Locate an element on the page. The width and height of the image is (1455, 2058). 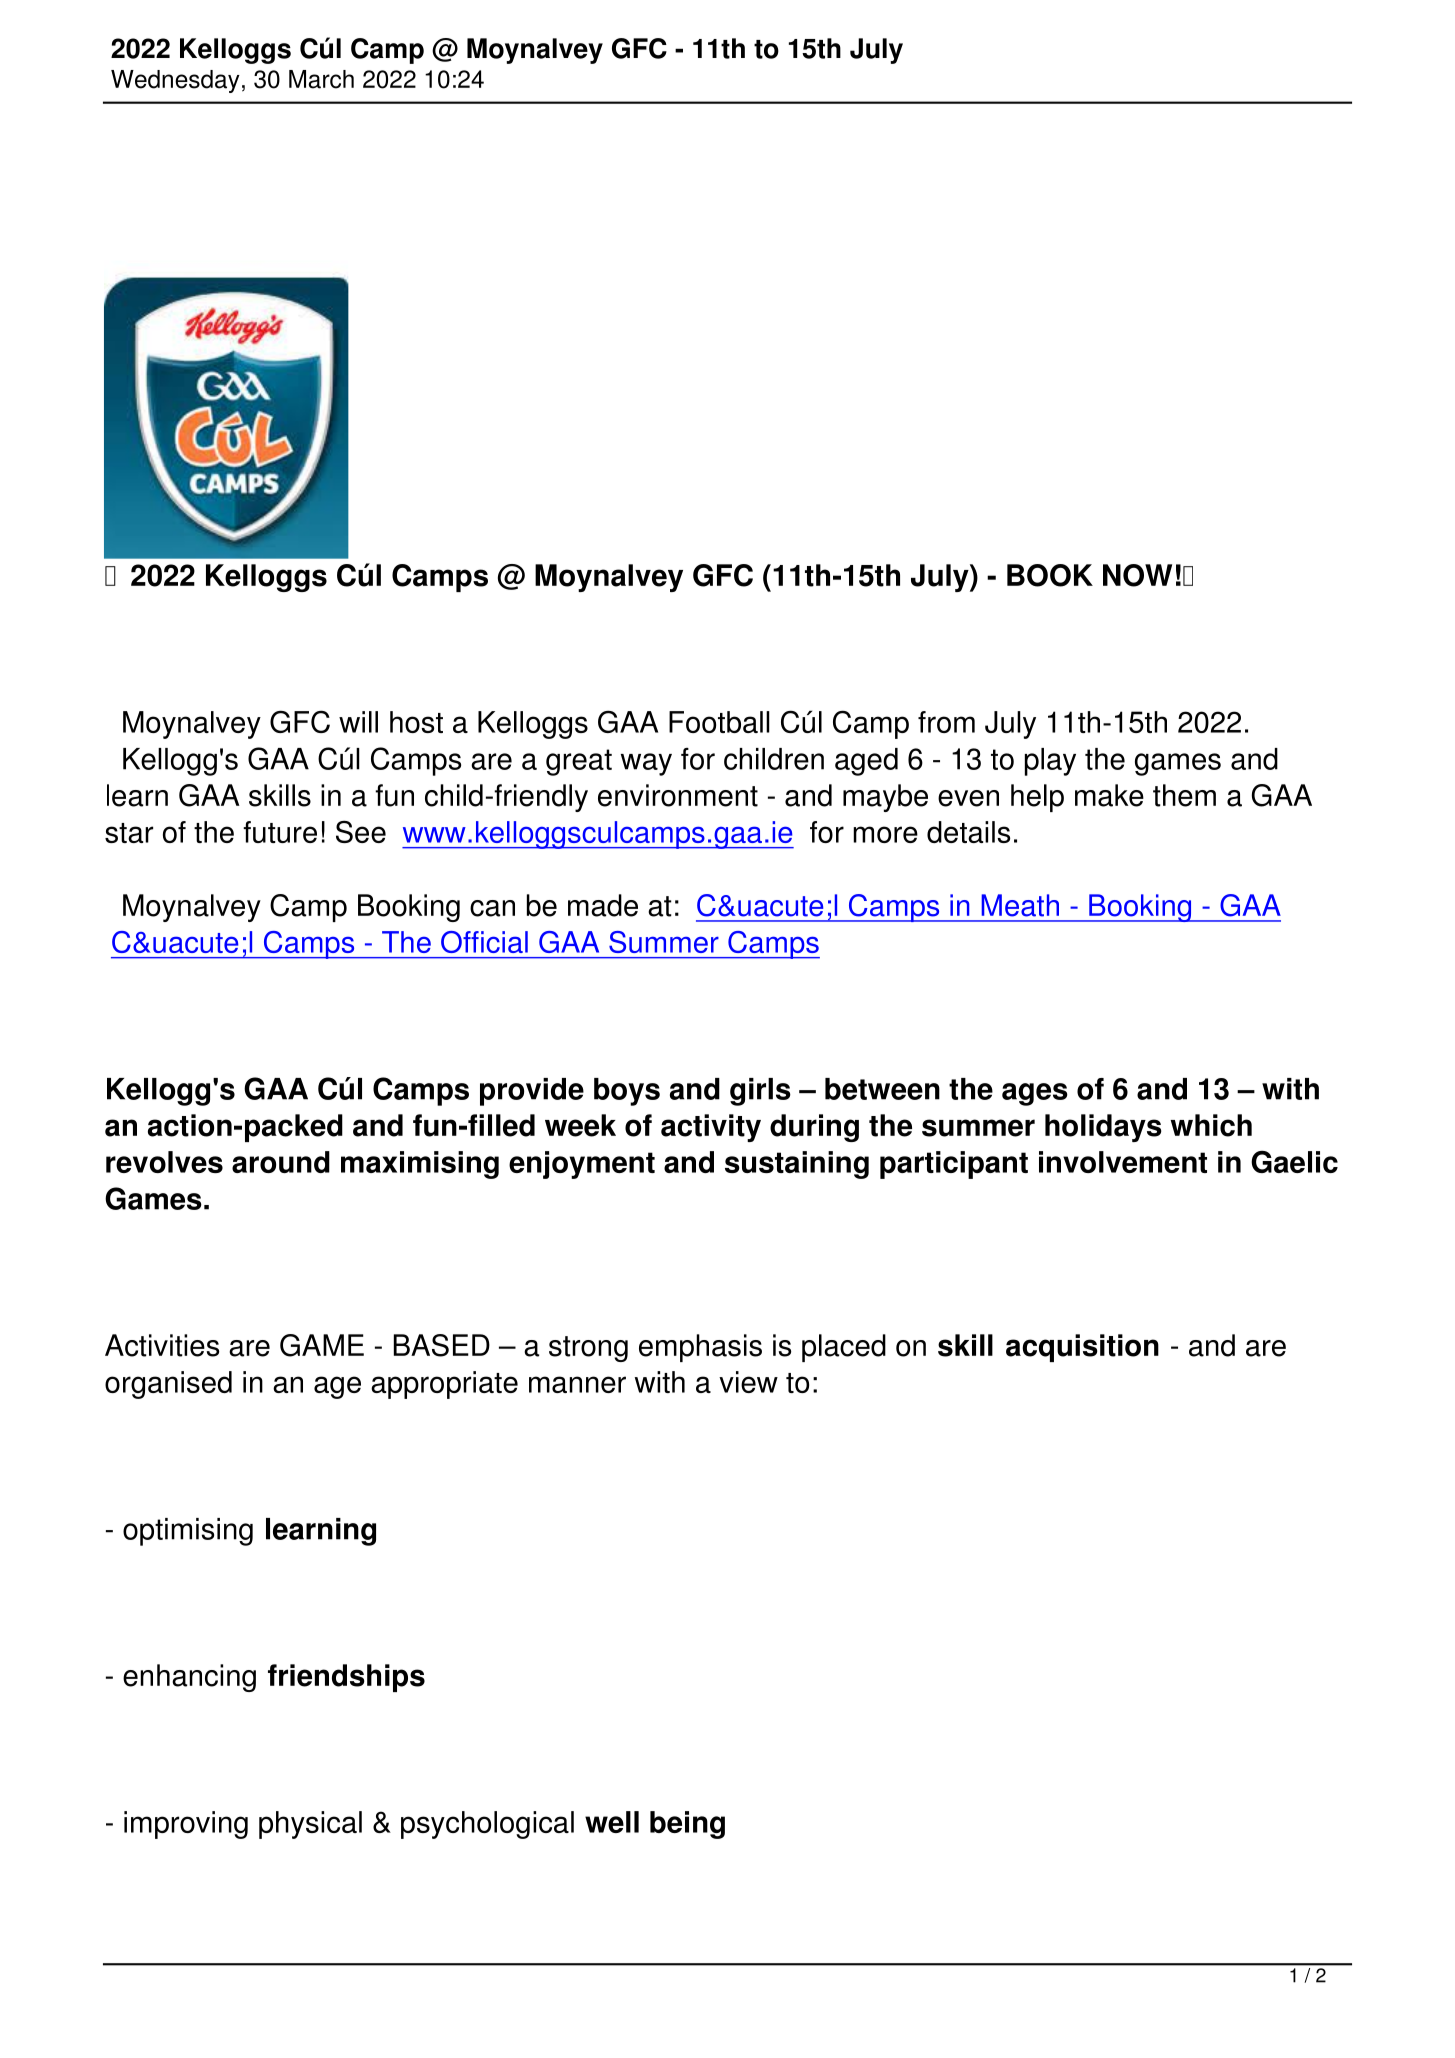
made is located at coordinates (603, 905).
